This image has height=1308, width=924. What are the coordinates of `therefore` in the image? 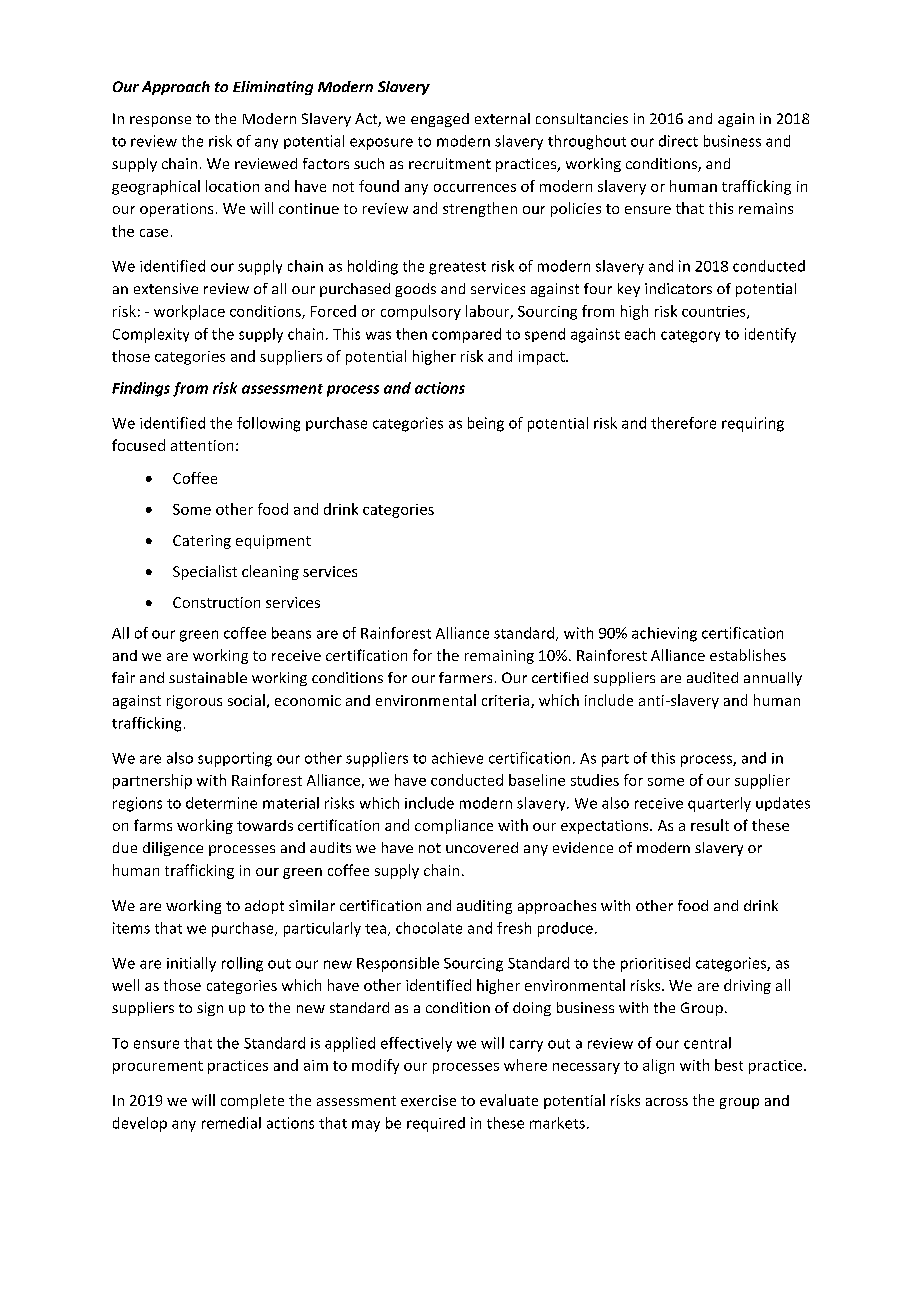 It's located at (683, 423).
